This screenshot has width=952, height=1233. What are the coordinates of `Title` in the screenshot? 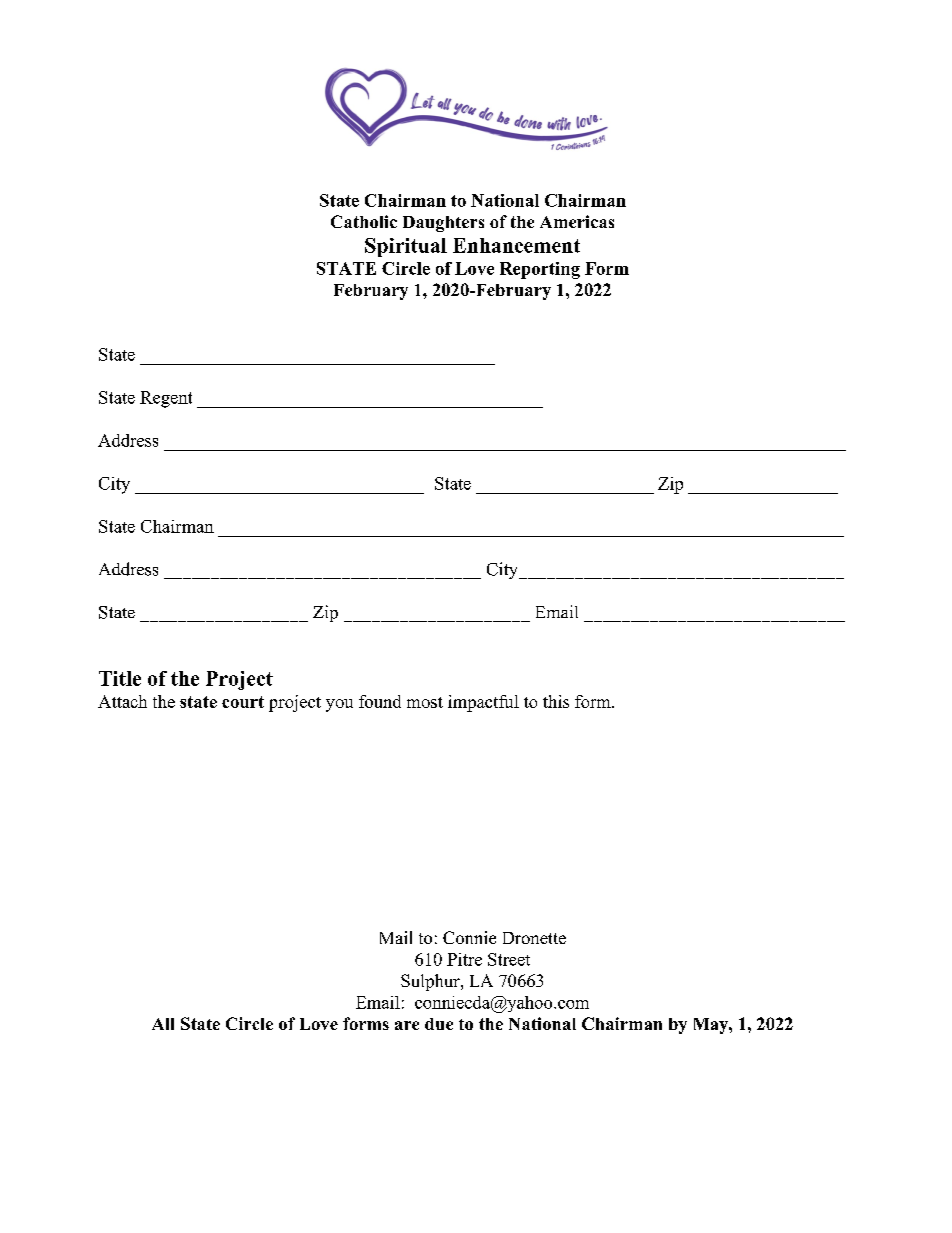 It's located at (120, 678).
